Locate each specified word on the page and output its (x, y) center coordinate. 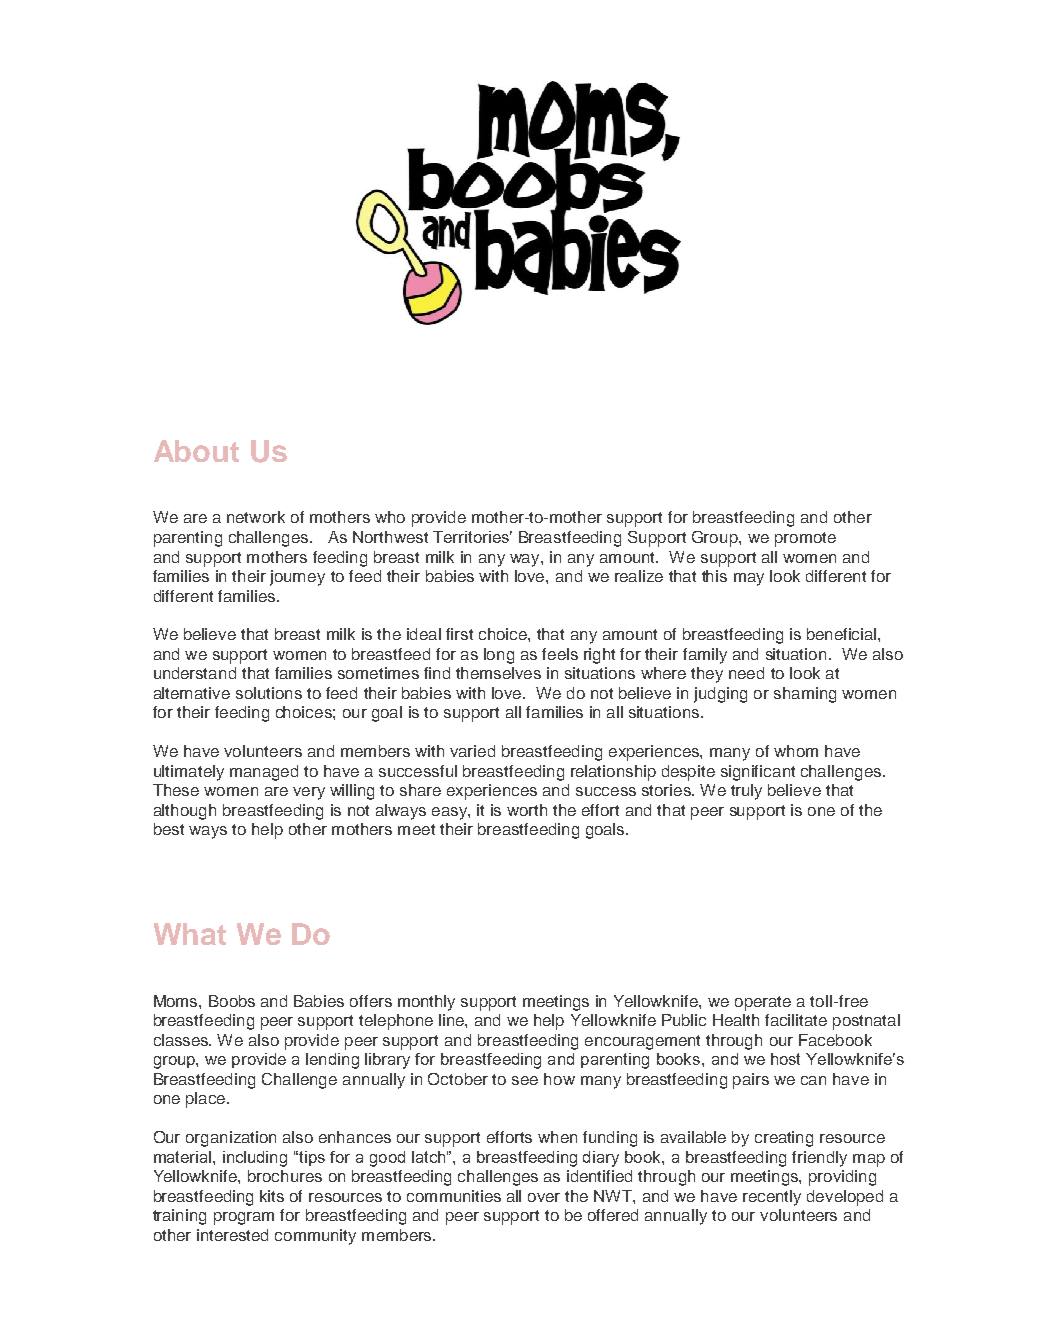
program (244, 1218)
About (196, 451)
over (544, 1197)
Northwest (390, 537)
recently (772, 1198)
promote (805, 539)
